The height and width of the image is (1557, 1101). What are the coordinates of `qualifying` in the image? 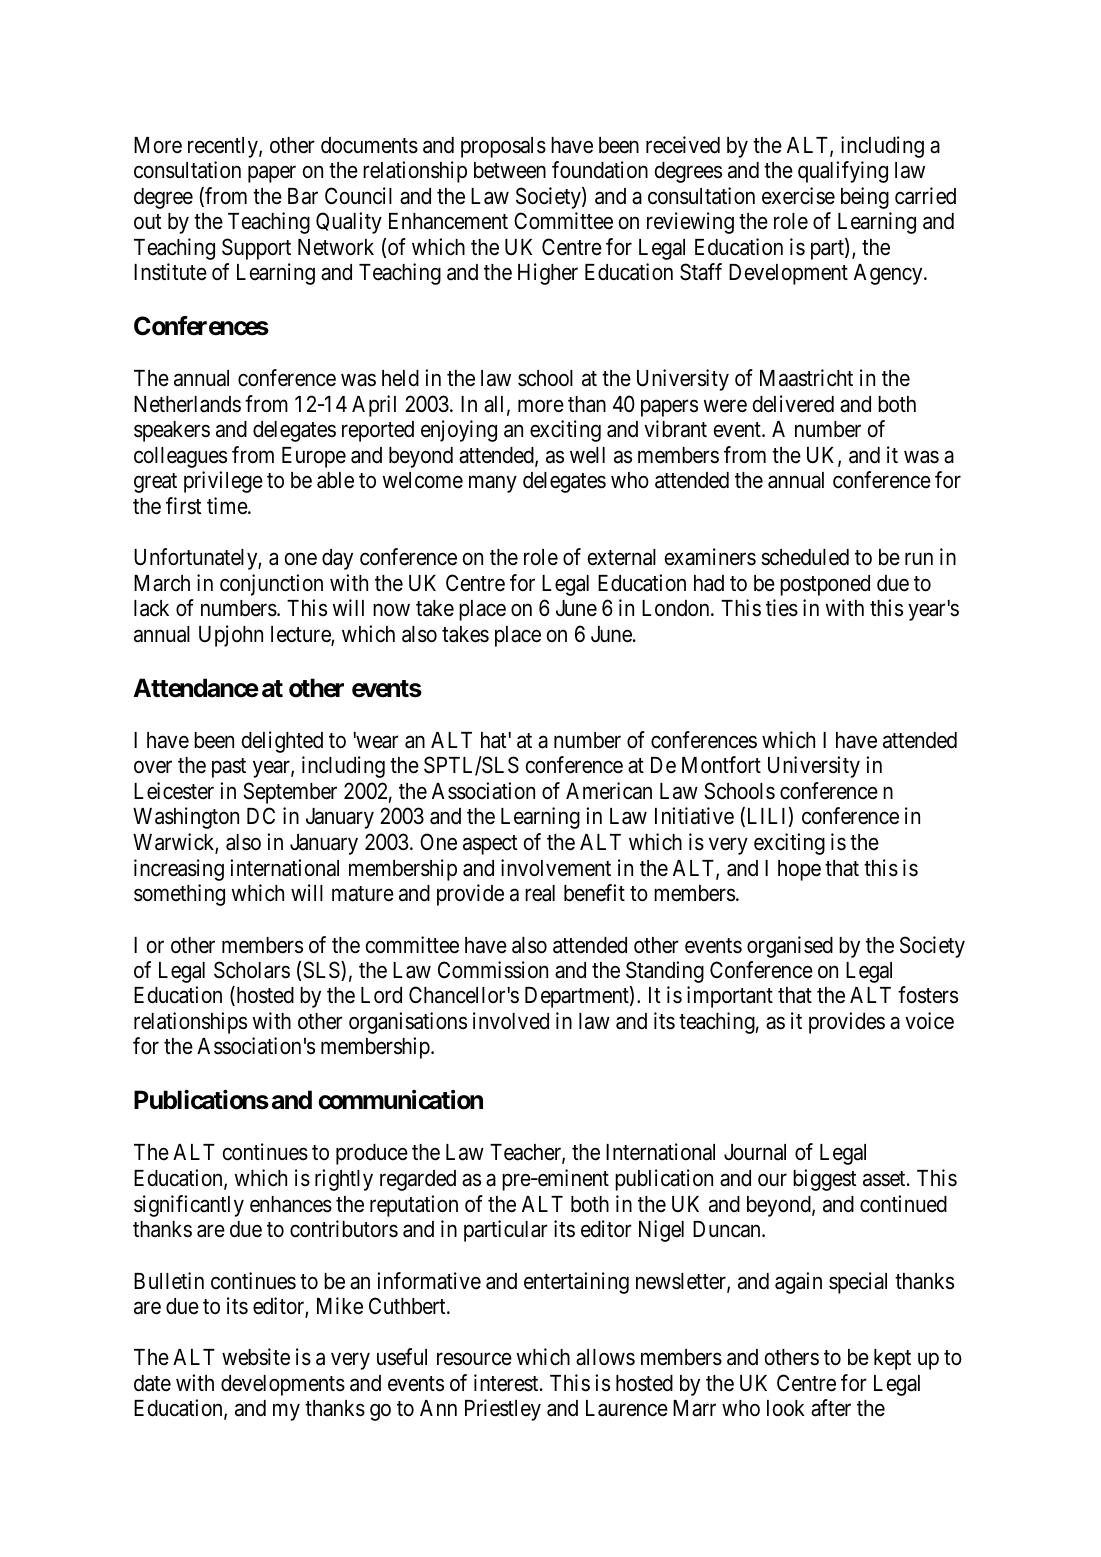 It's located at (843, 172).
